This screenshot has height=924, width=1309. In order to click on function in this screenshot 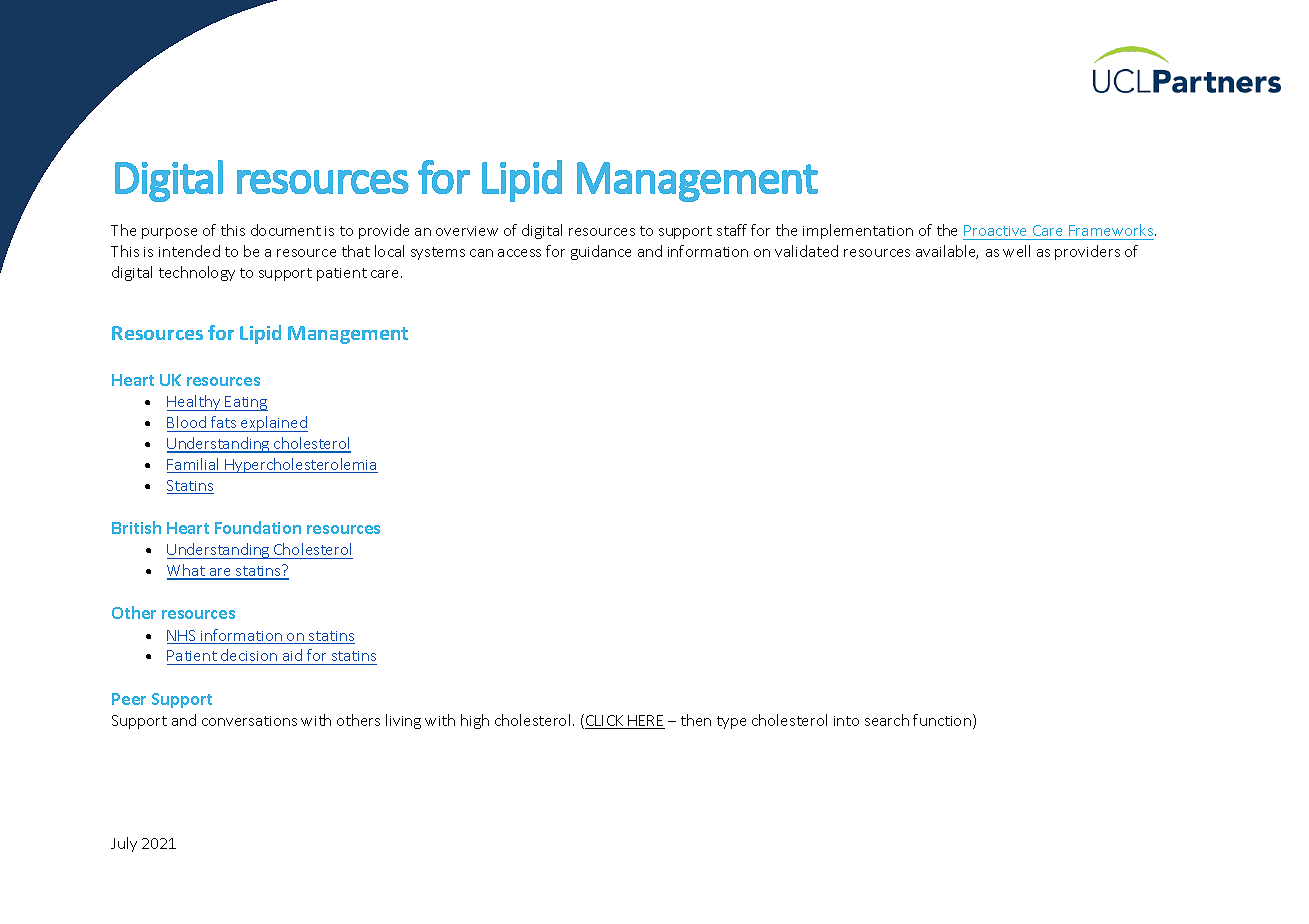, I will do `click(942, 720)`.
